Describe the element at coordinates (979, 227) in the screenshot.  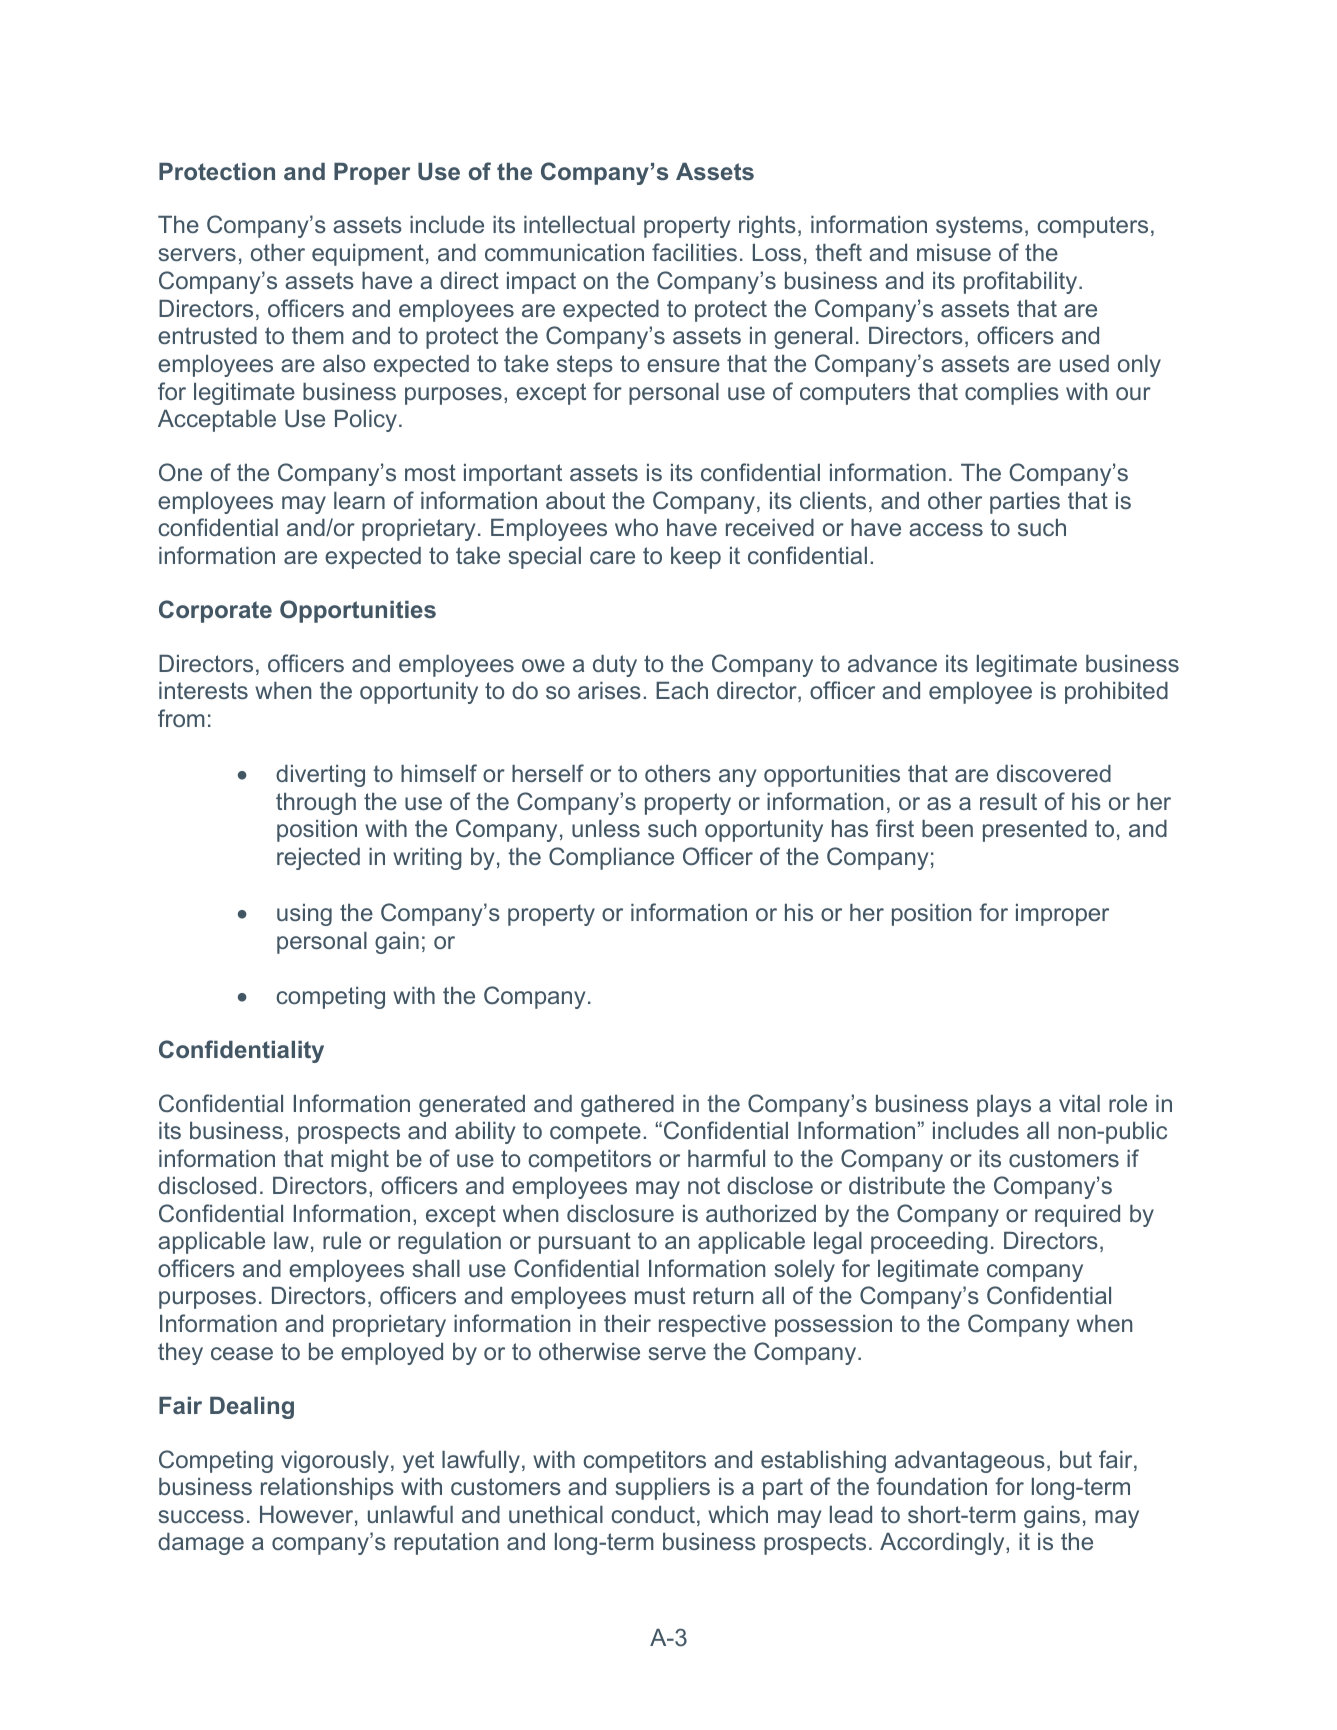
I see `systems` at that location.
